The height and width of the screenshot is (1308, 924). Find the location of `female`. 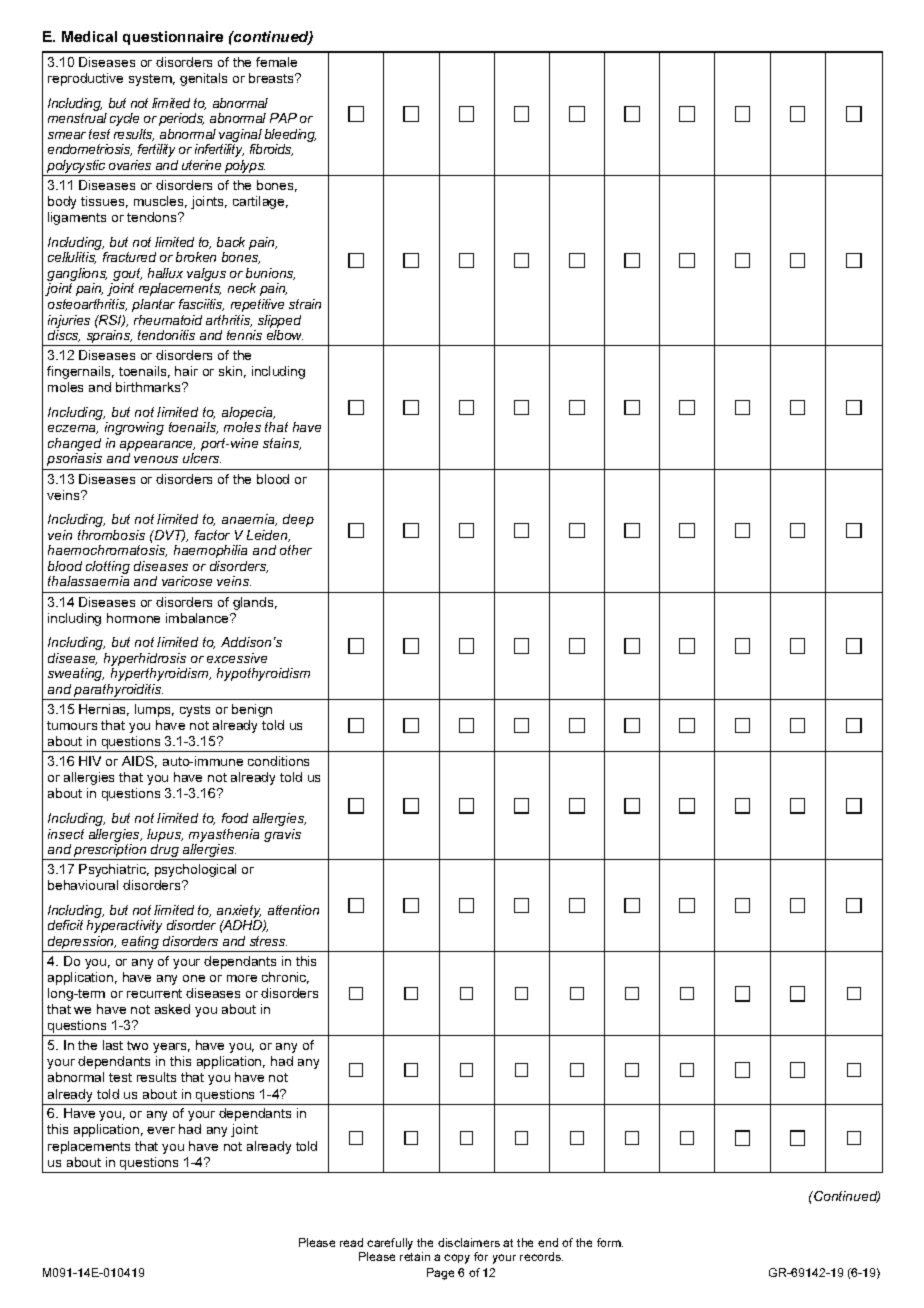

female is located at coordinates (276, 62).
